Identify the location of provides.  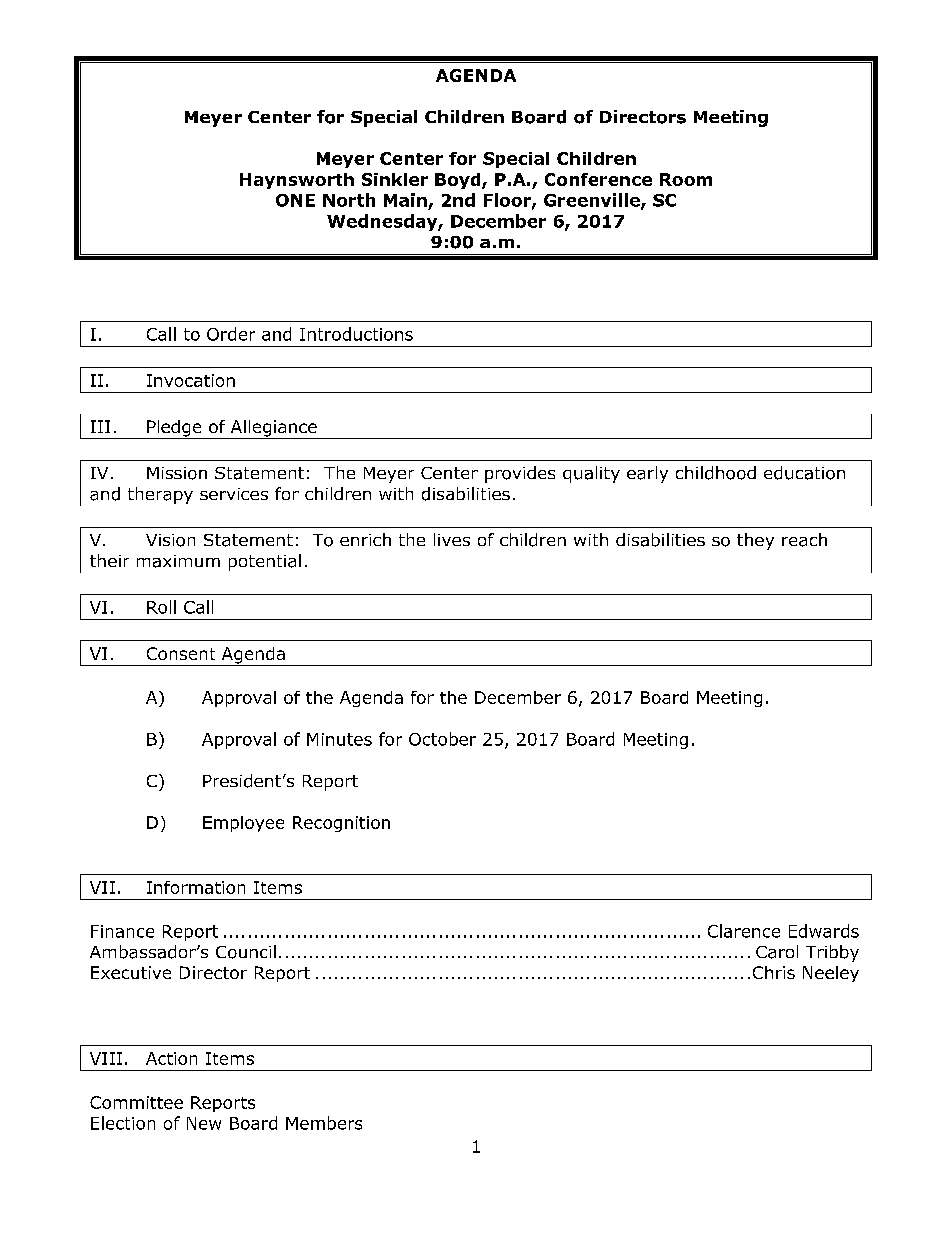
(520, 474).
